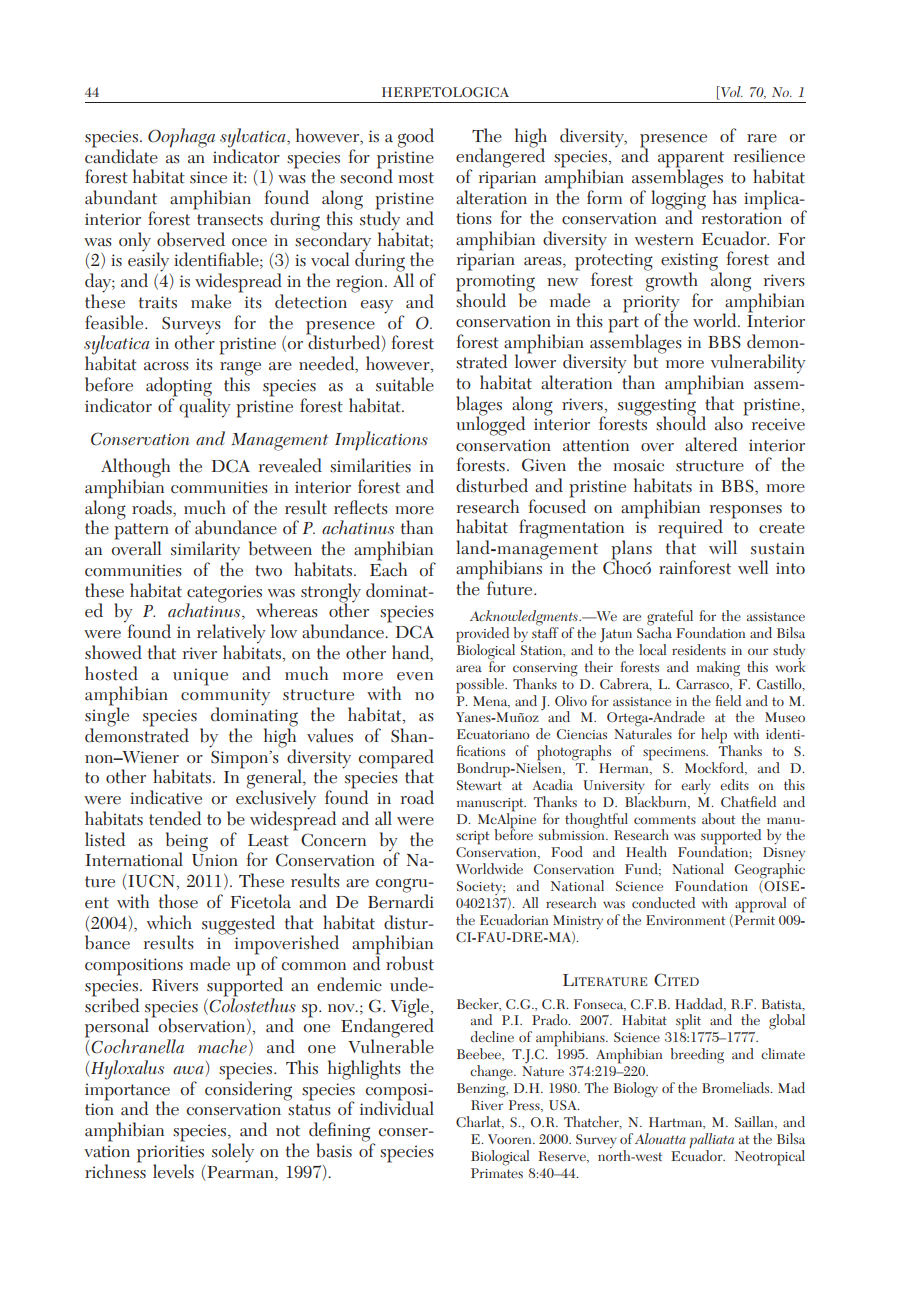  I want to click on good, so click(416, 138).
